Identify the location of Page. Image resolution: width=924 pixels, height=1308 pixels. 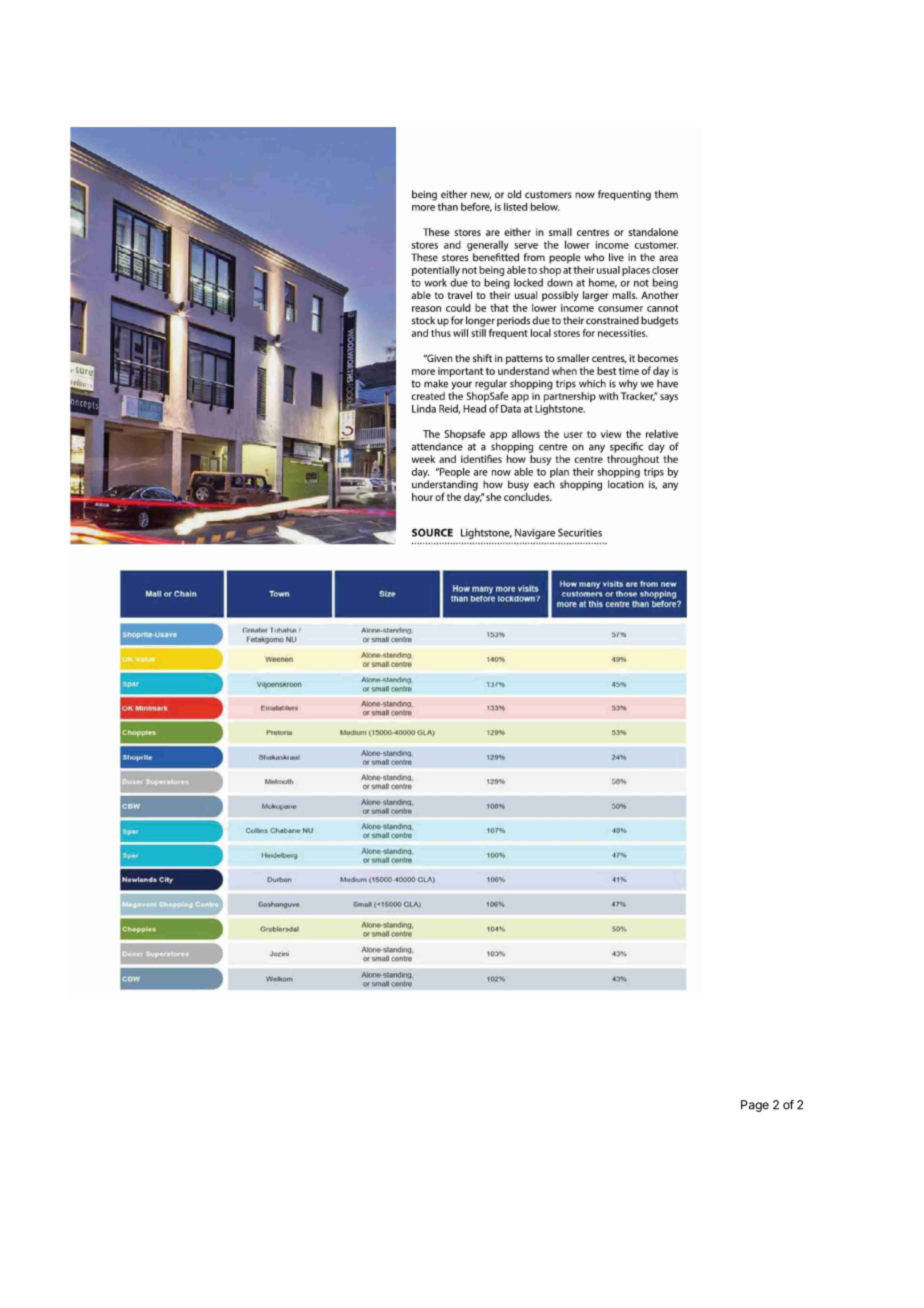
(755, 1106).
